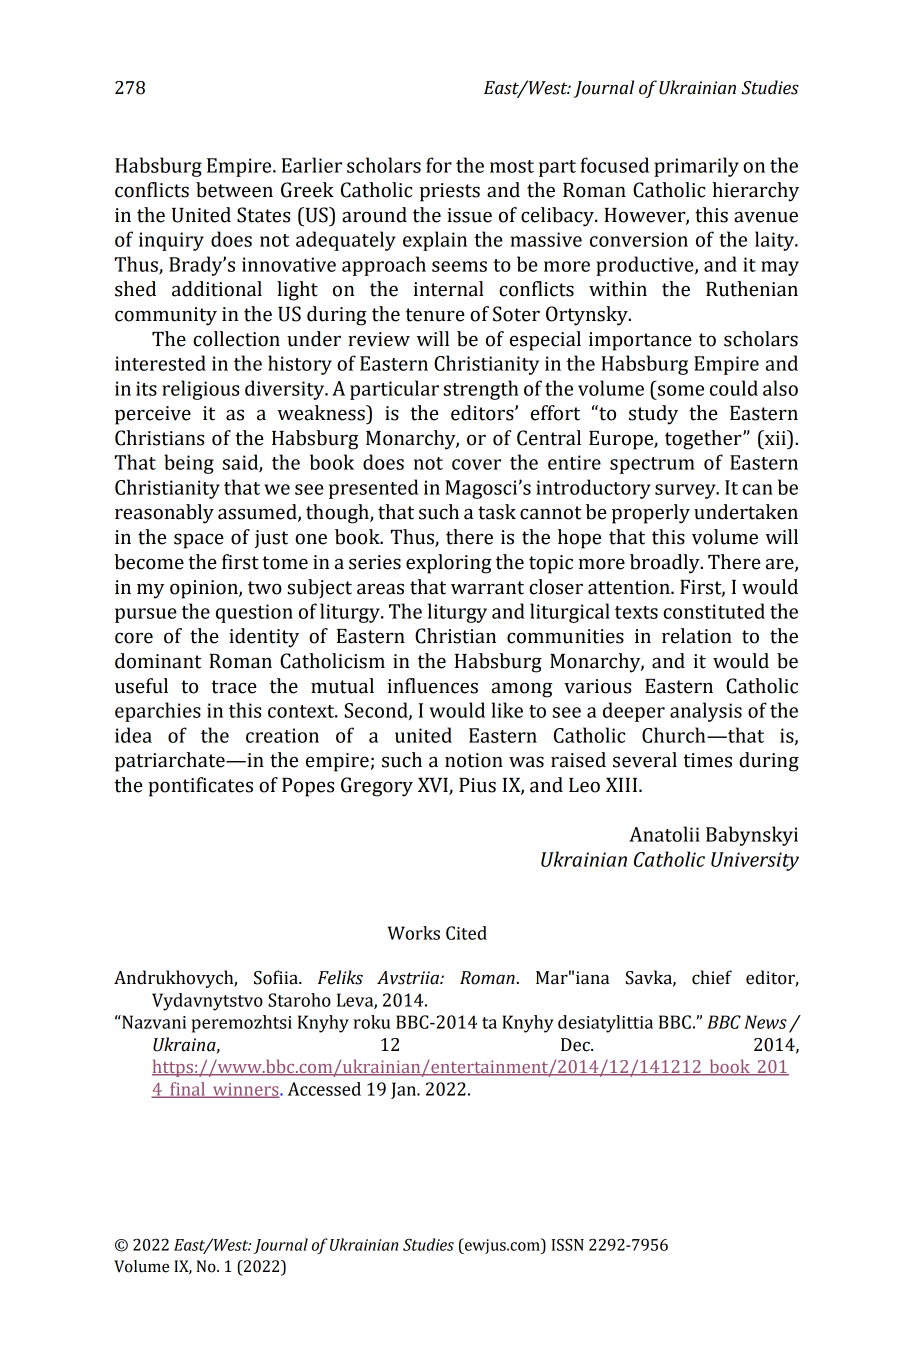 The height and width of the image is (1370, 913). What do you see at coordinates (476, 464) in the image?
I see `cover` at bounding box center [476, 464].
